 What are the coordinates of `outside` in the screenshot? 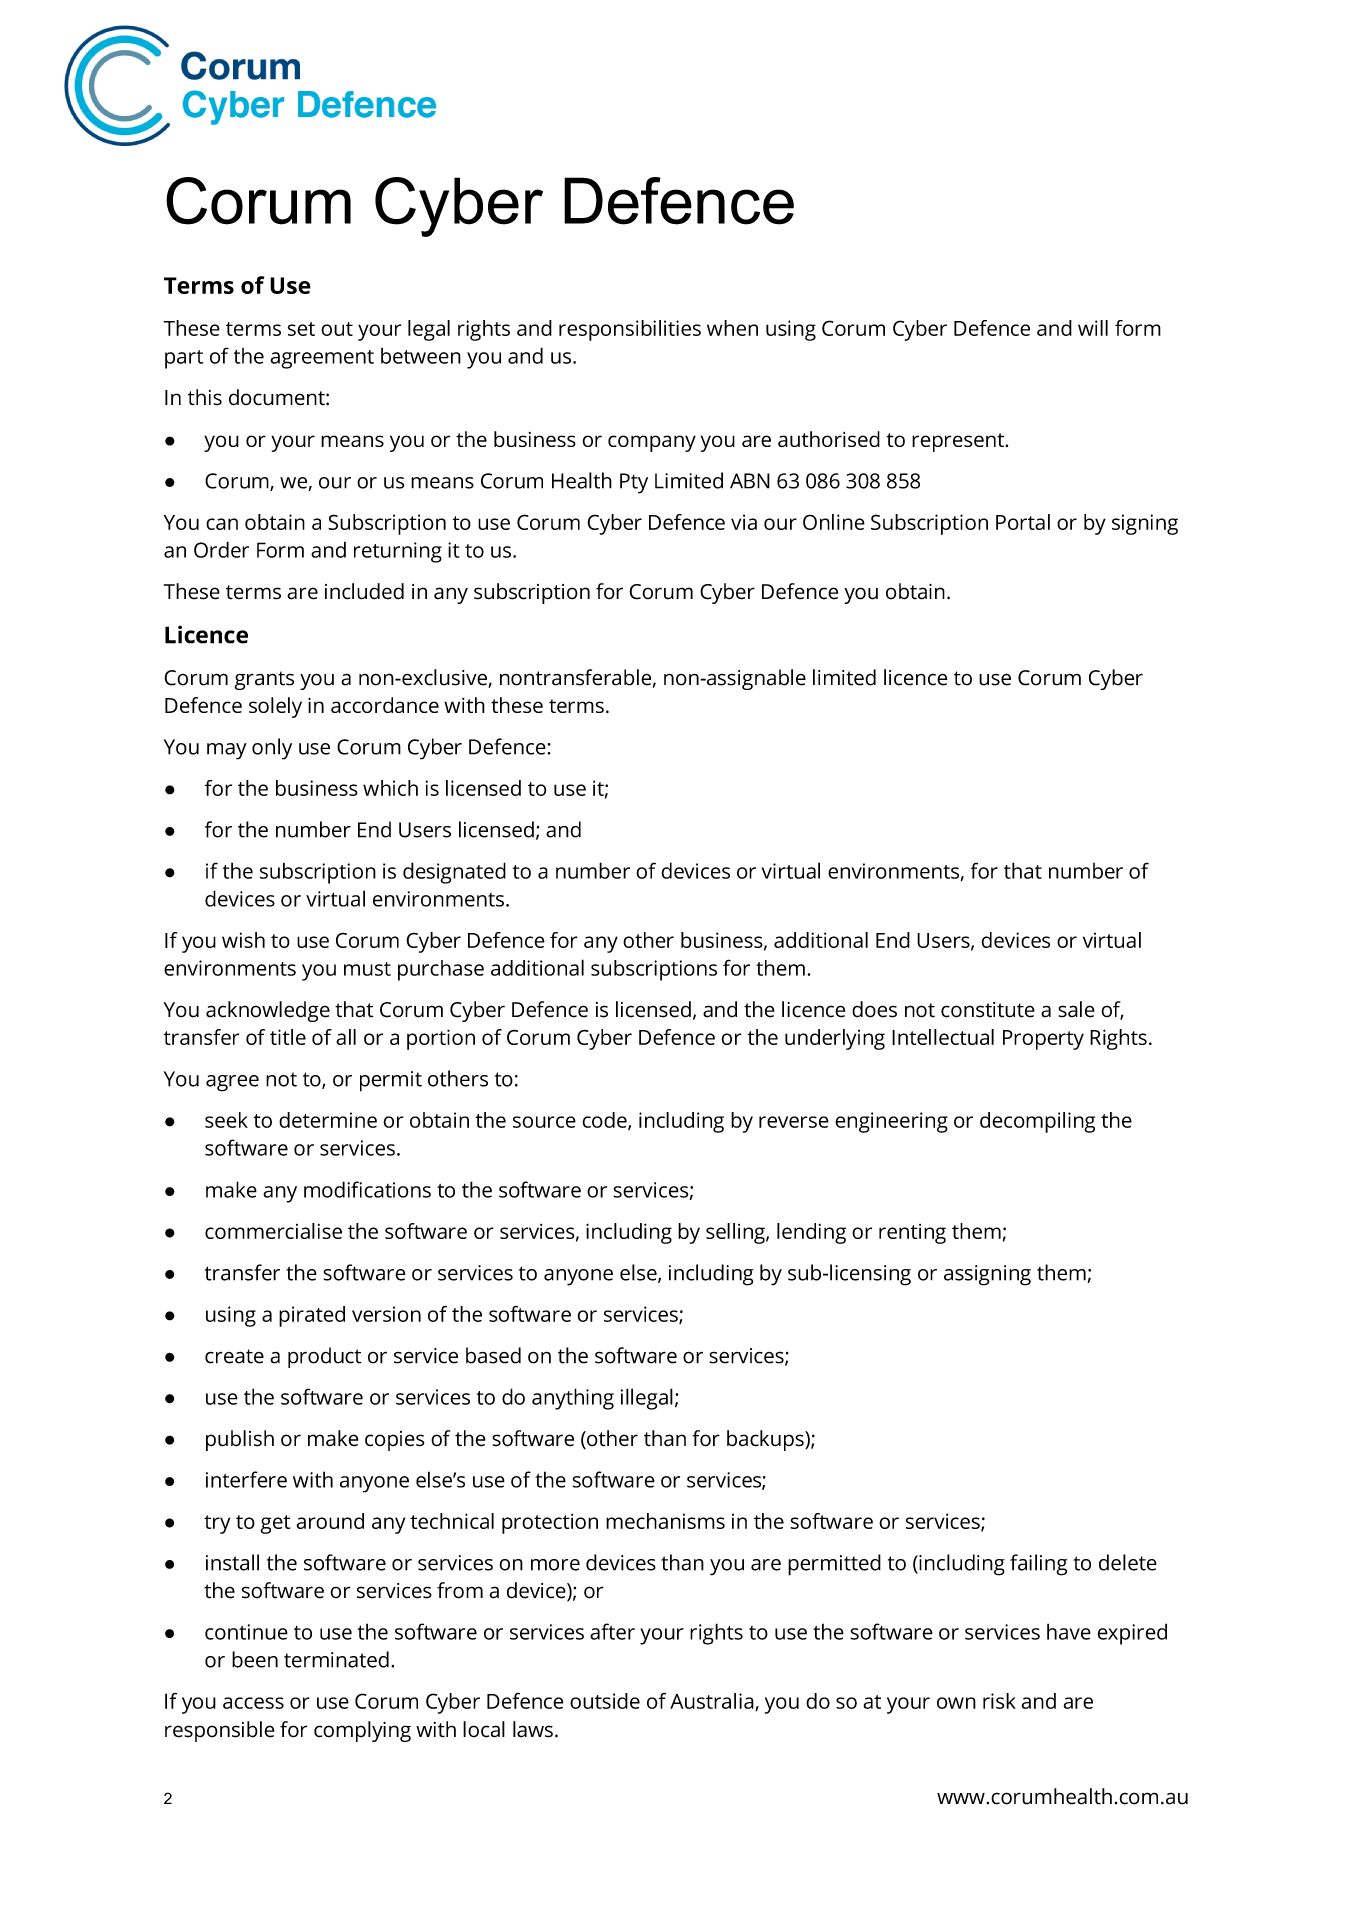 It's located at (605, 1701).
